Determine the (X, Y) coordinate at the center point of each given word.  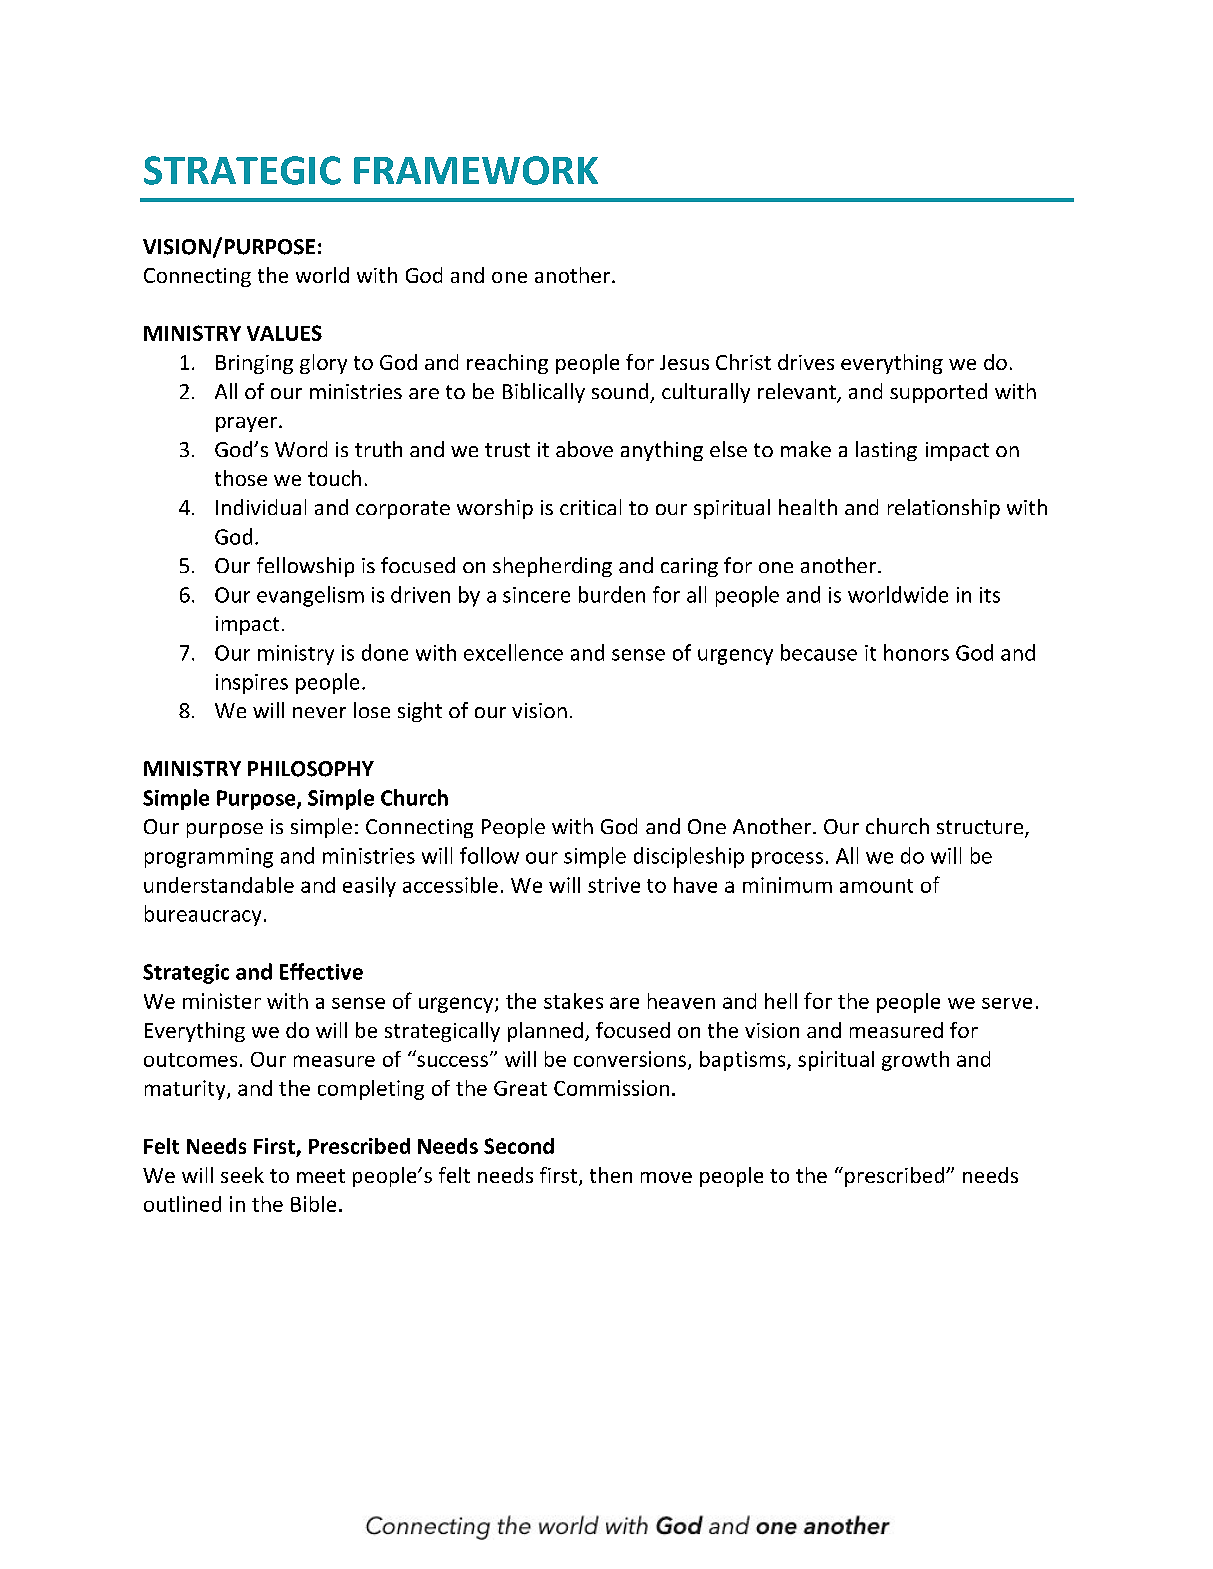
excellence (513, 652)
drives (806, 362)
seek (242, 1175)
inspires (252, 684)
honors (916, 652)
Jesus (684, 362)
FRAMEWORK (476, 170)
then (611, 1175)
